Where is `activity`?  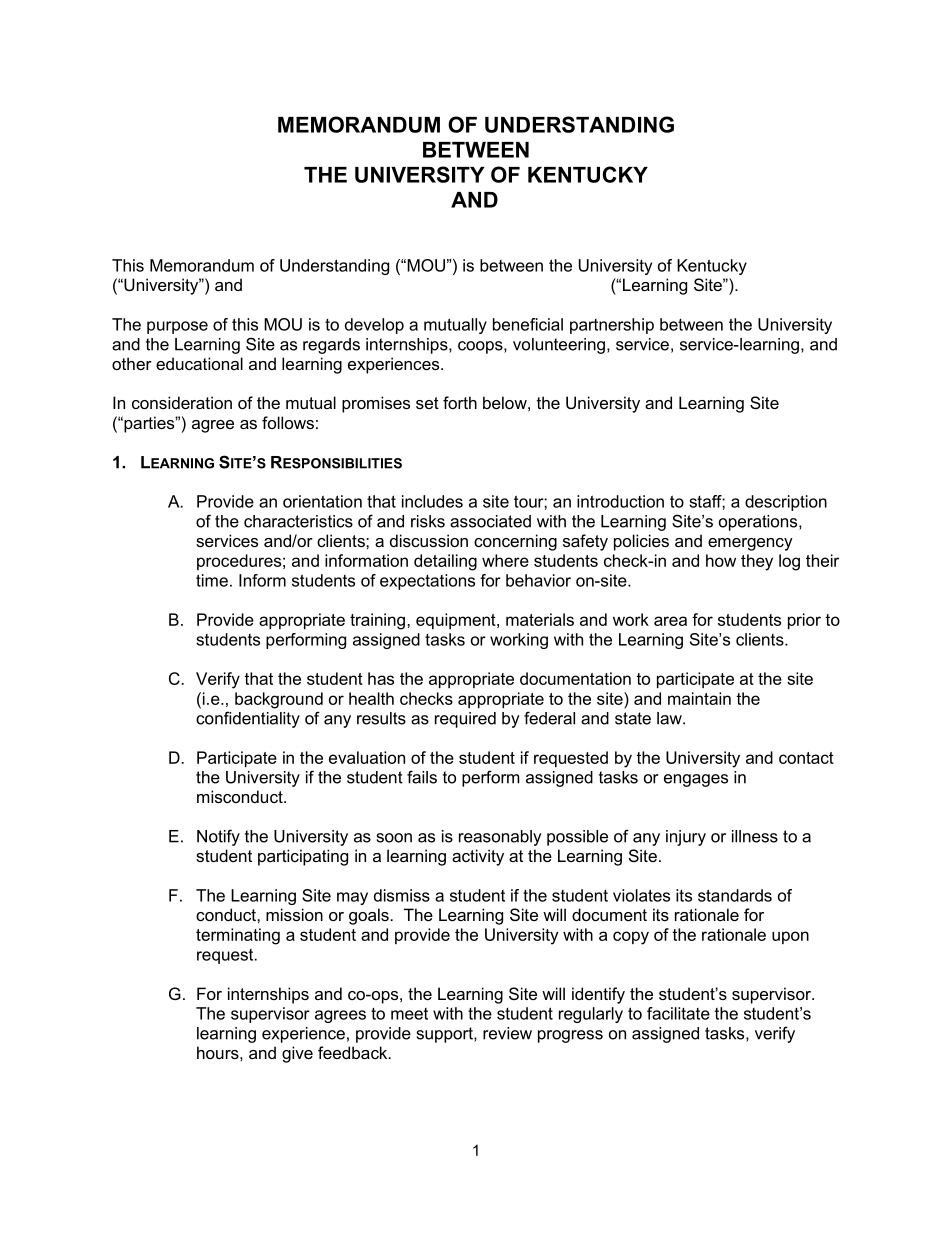
activity is located at coordinates (478, 857).
